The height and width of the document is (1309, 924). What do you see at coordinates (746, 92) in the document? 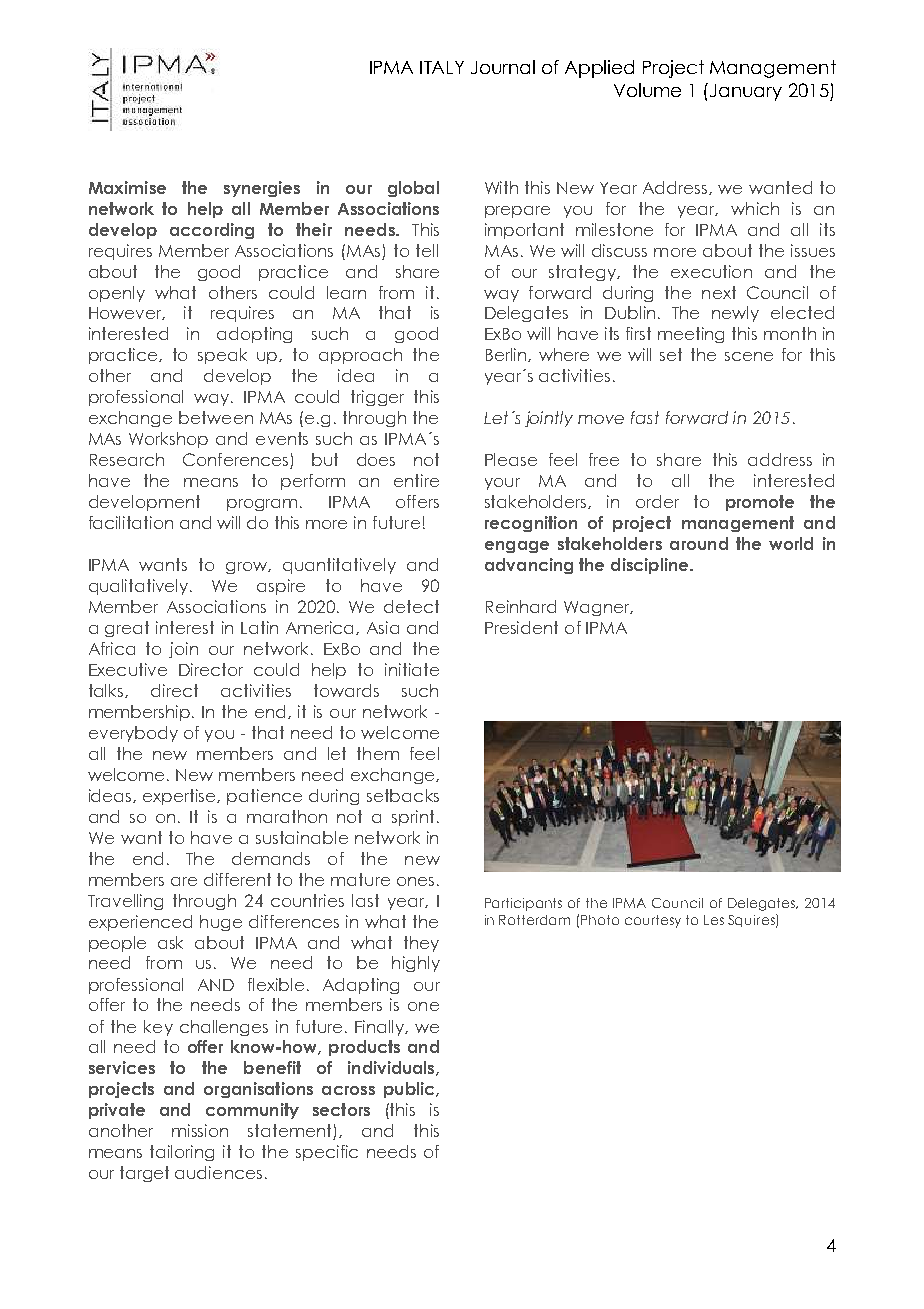
I see `January` at bounding box center [746, 92].
